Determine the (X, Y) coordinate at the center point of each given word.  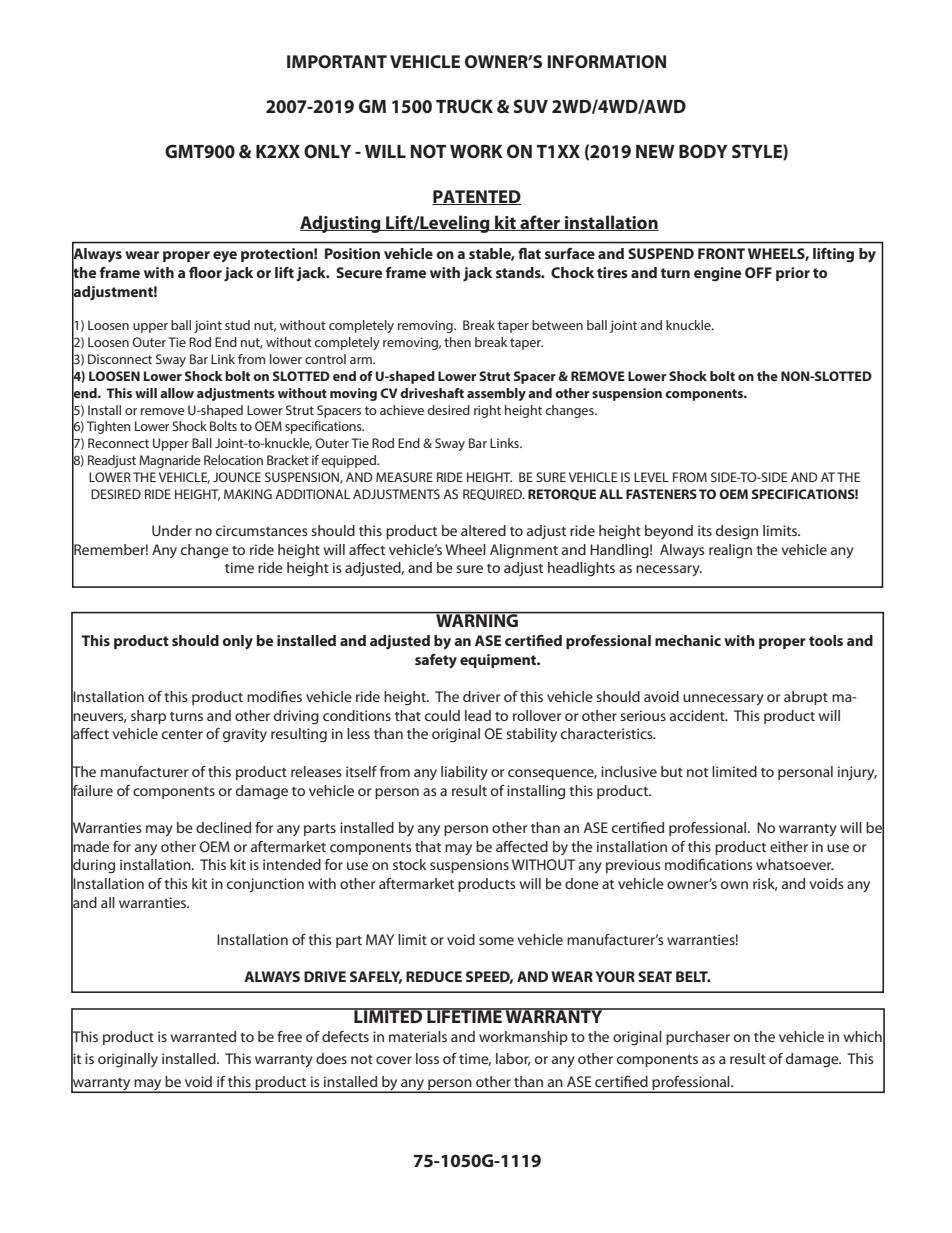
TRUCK (464, 106)
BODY (703, 151)
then (457, 342)
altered (483, 530)
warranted (203, 1036)
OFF (758, 272)
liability (464, 773)
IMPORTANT (337, 61)
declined (223, 827)
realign (730, 551)
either (789, 846)
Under (172, 530)
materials (418, 1036)
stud (237, 325)
